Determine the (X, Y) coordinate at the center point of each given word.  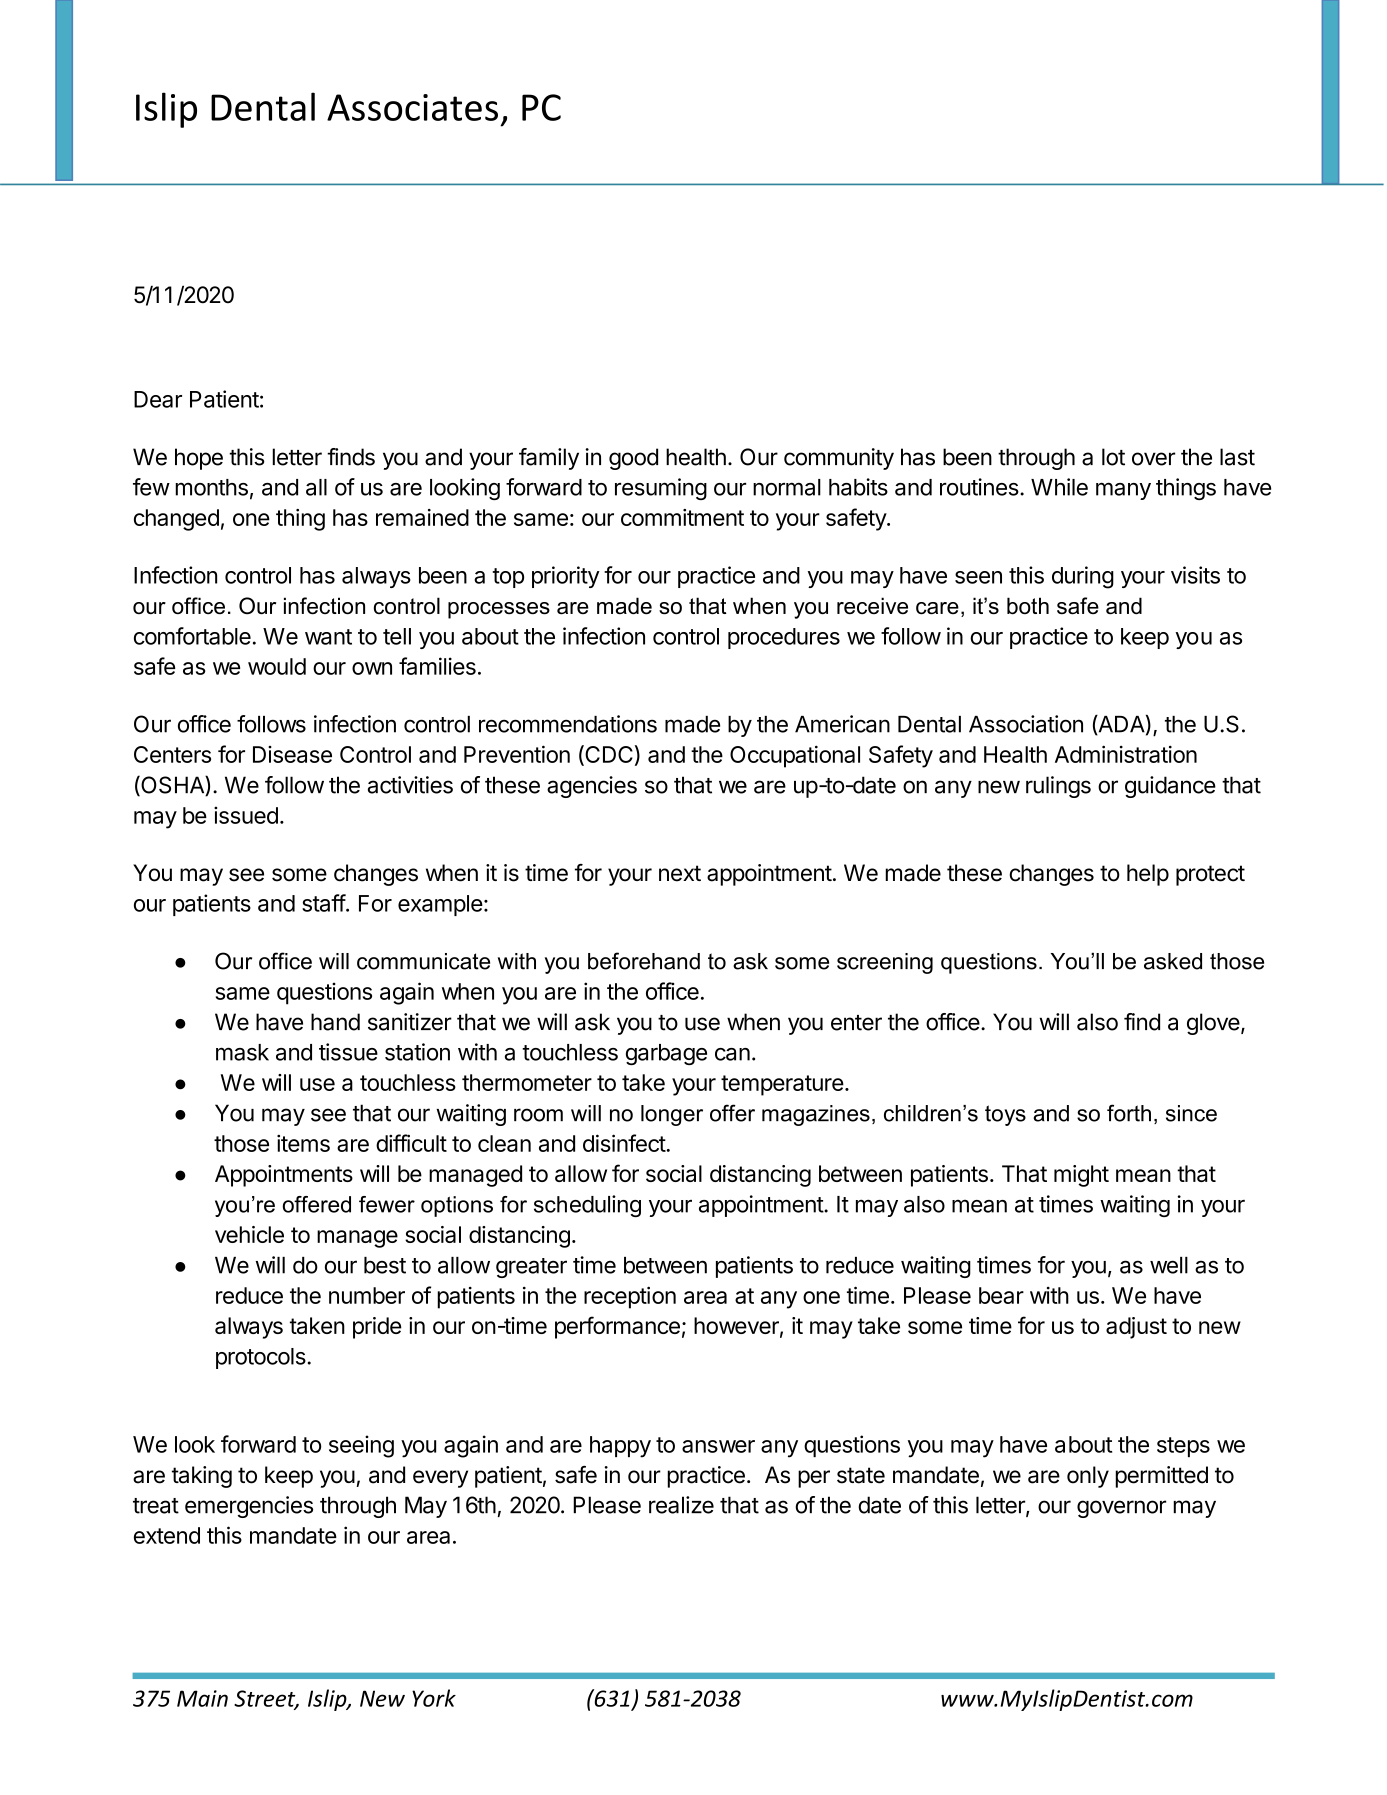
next (680, 873)
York (434, 1698)
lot (1113, 457)
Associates (412, 107)
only (1088, 1477)
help (1148, 875)
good (633, 459)
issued (246, 815)
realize (681, 1505)
